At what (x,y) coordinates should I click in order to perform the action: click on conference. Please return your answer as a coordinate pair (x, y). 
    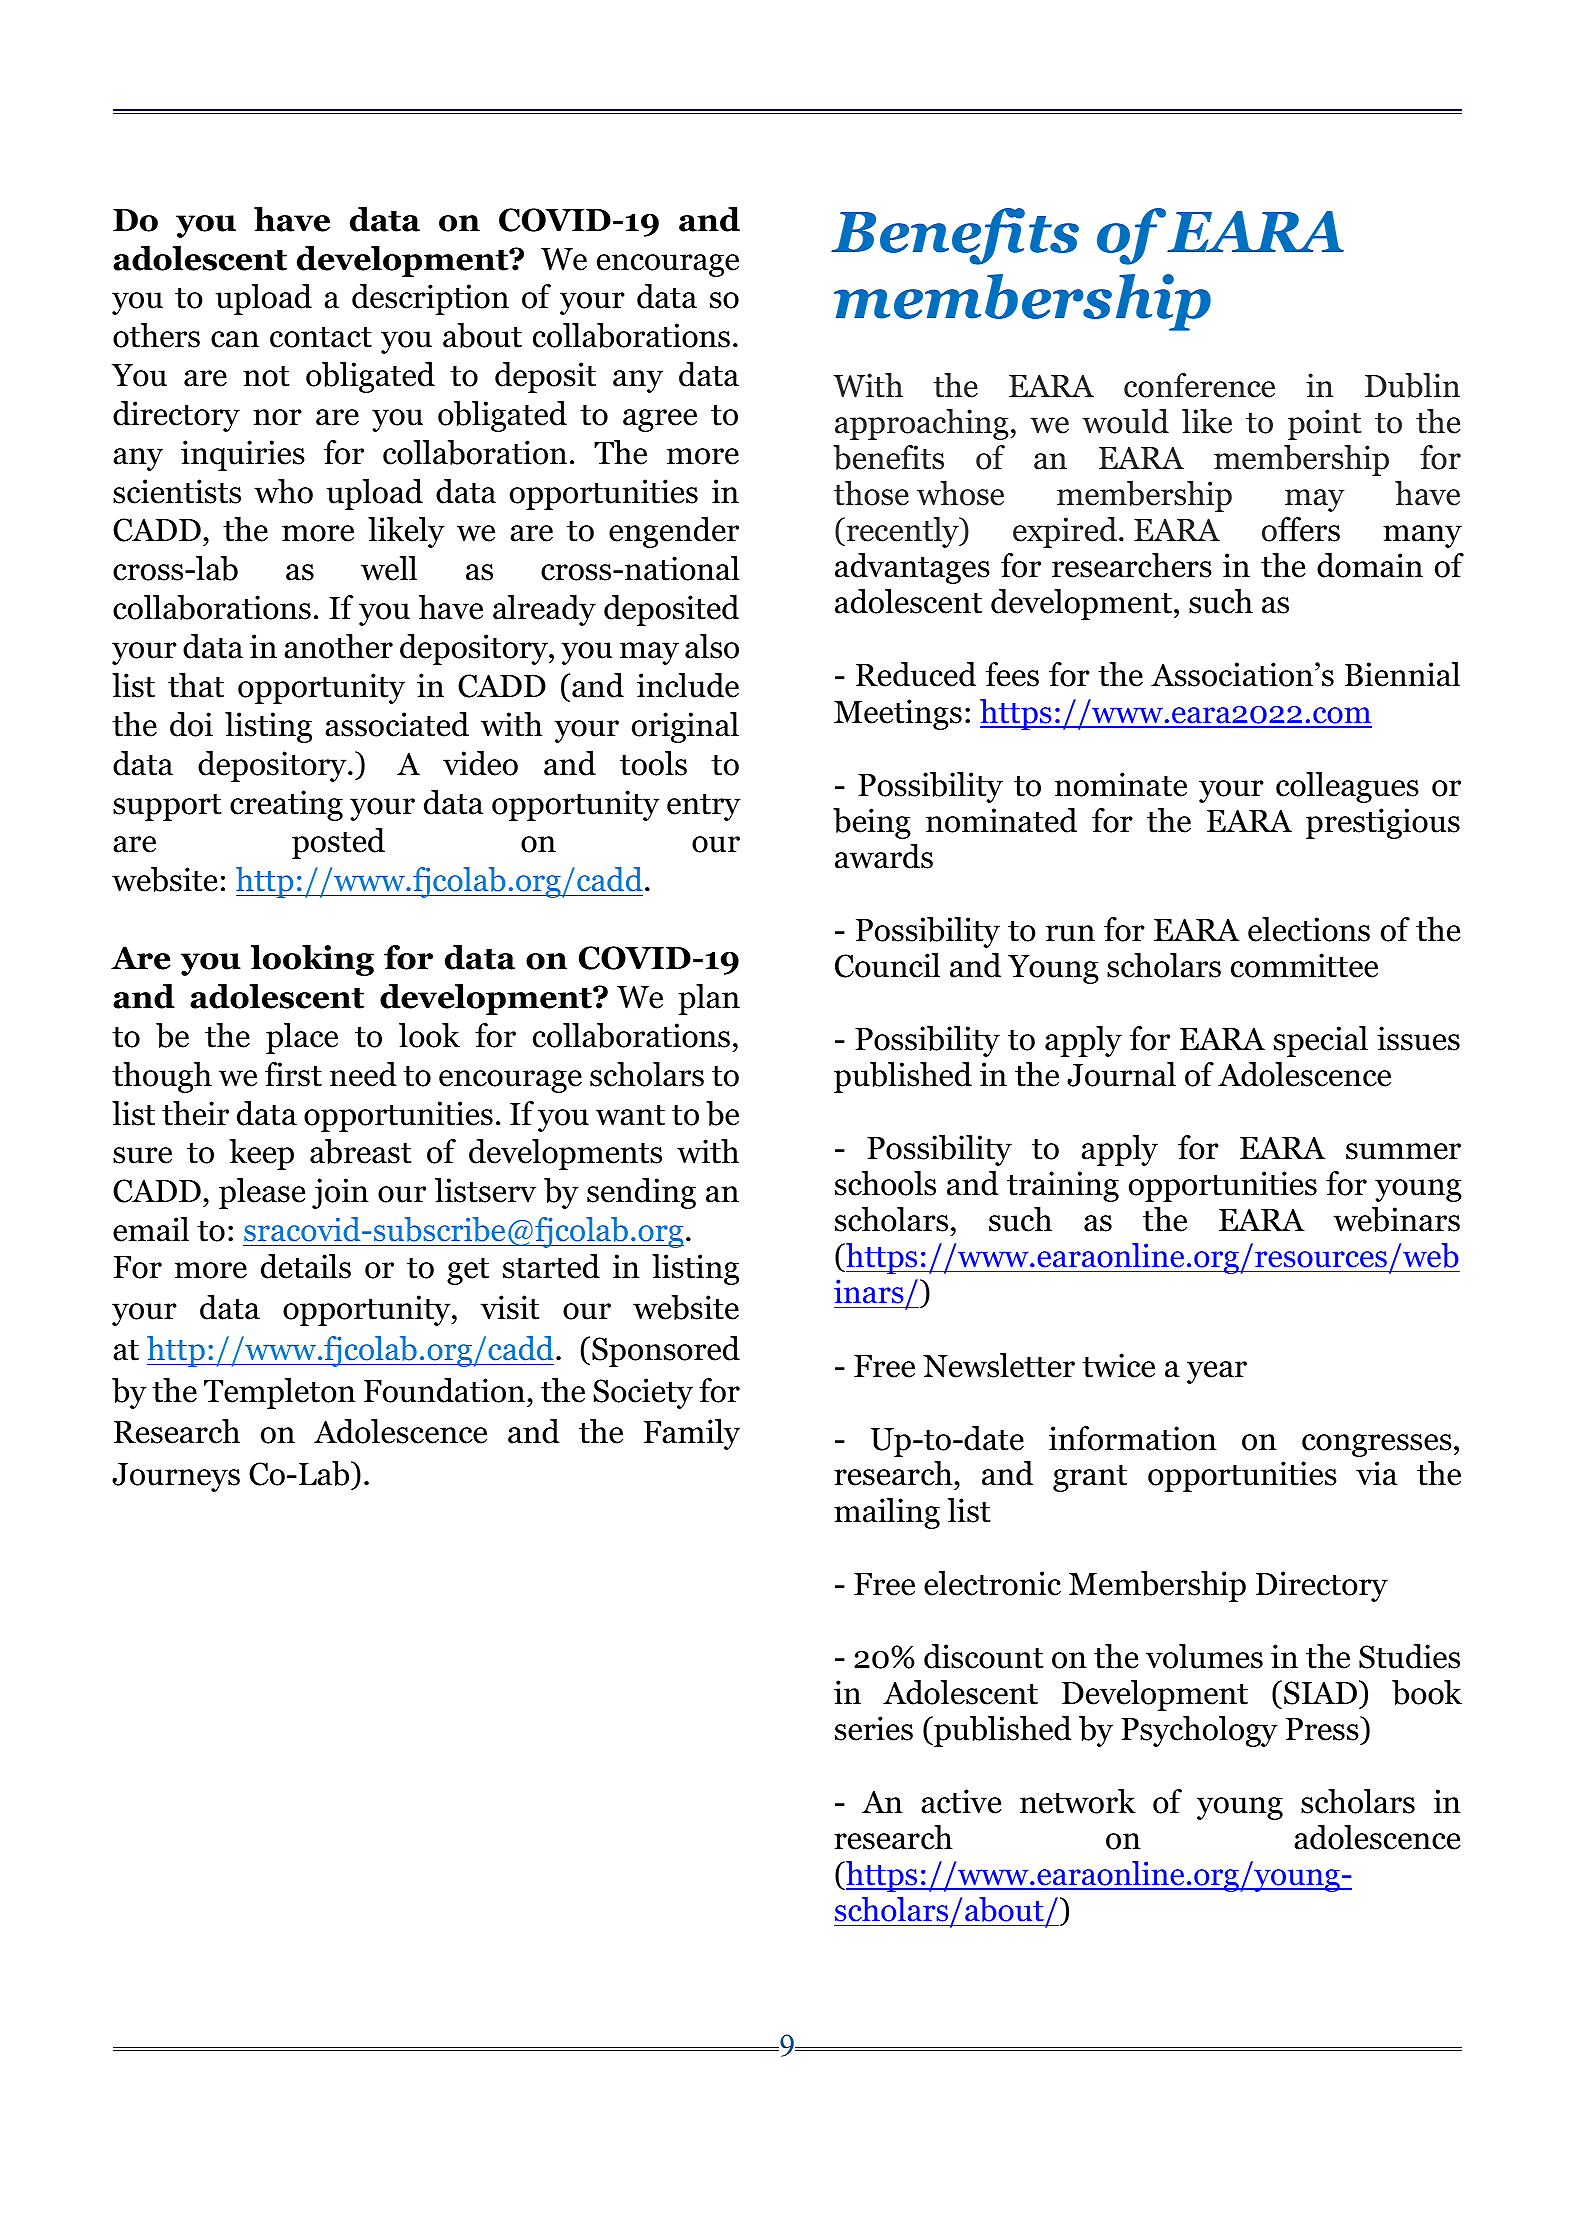
    Looking at the image, I should click on (1199, 385).
